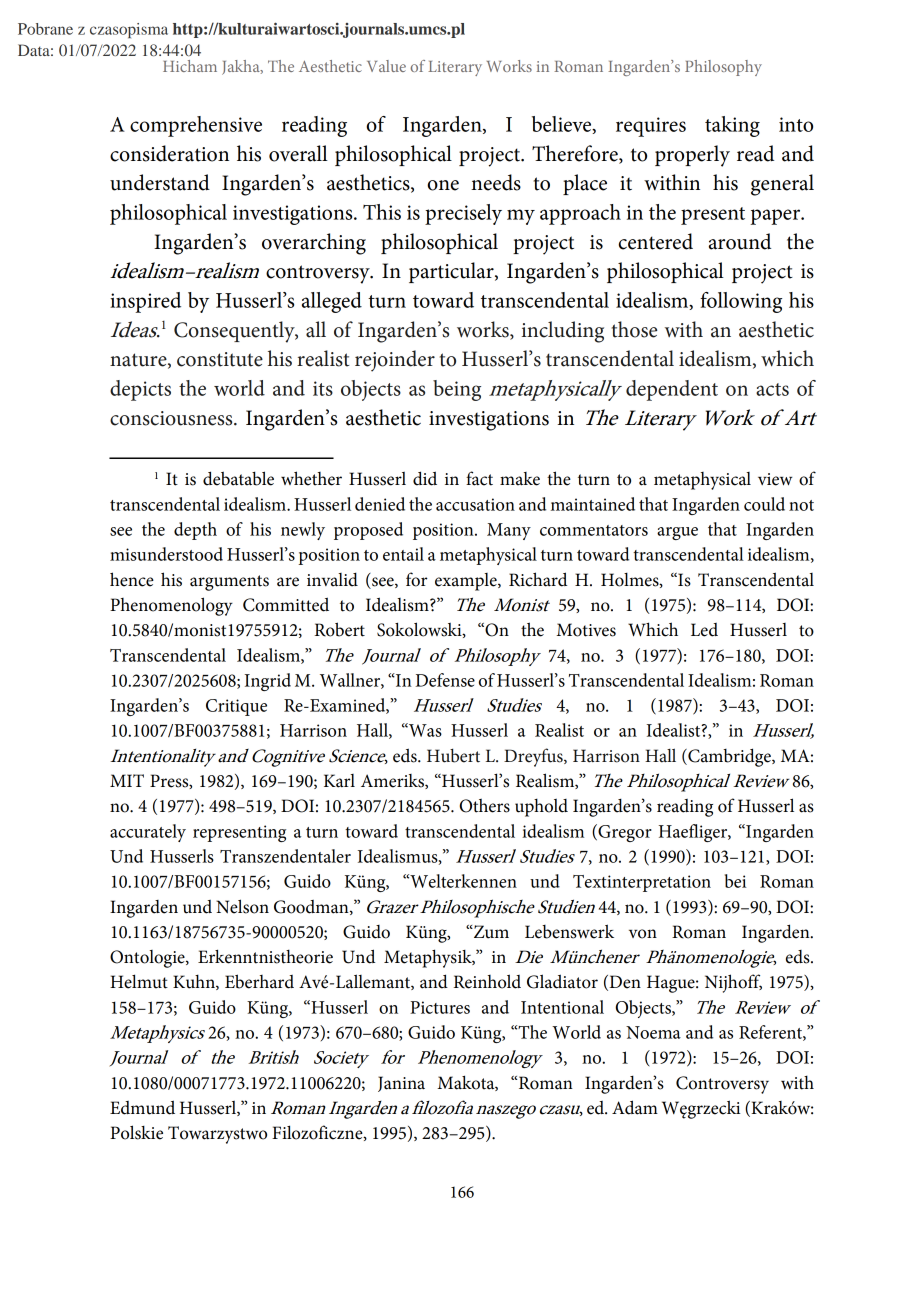 This image has width=924, height=1308. What do you see at coordinates (741, 302) in the image?
I see `following` at bounding box center [741, 302].
